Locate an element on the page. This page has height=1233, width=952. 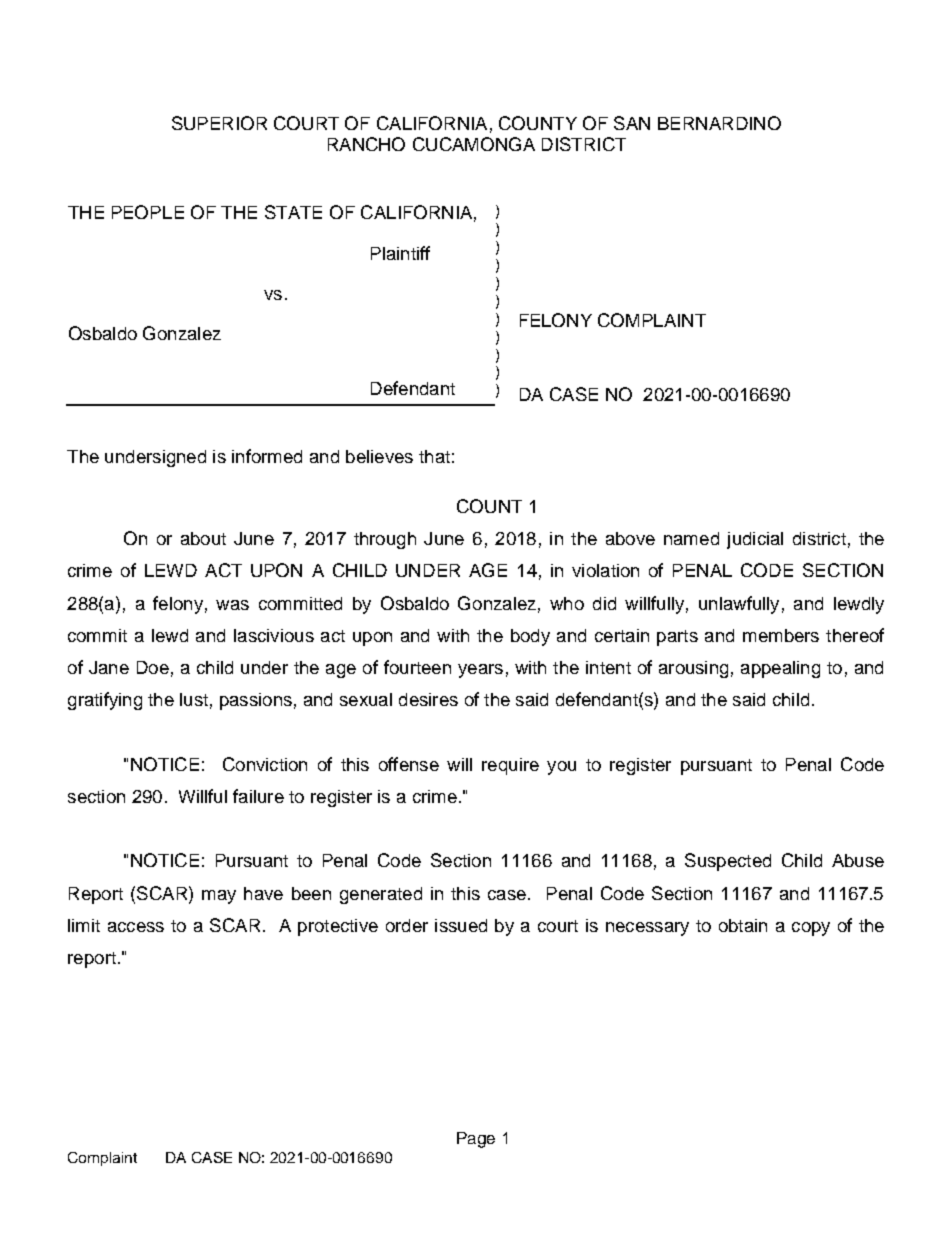
require is located at coordinates (510, 766).
